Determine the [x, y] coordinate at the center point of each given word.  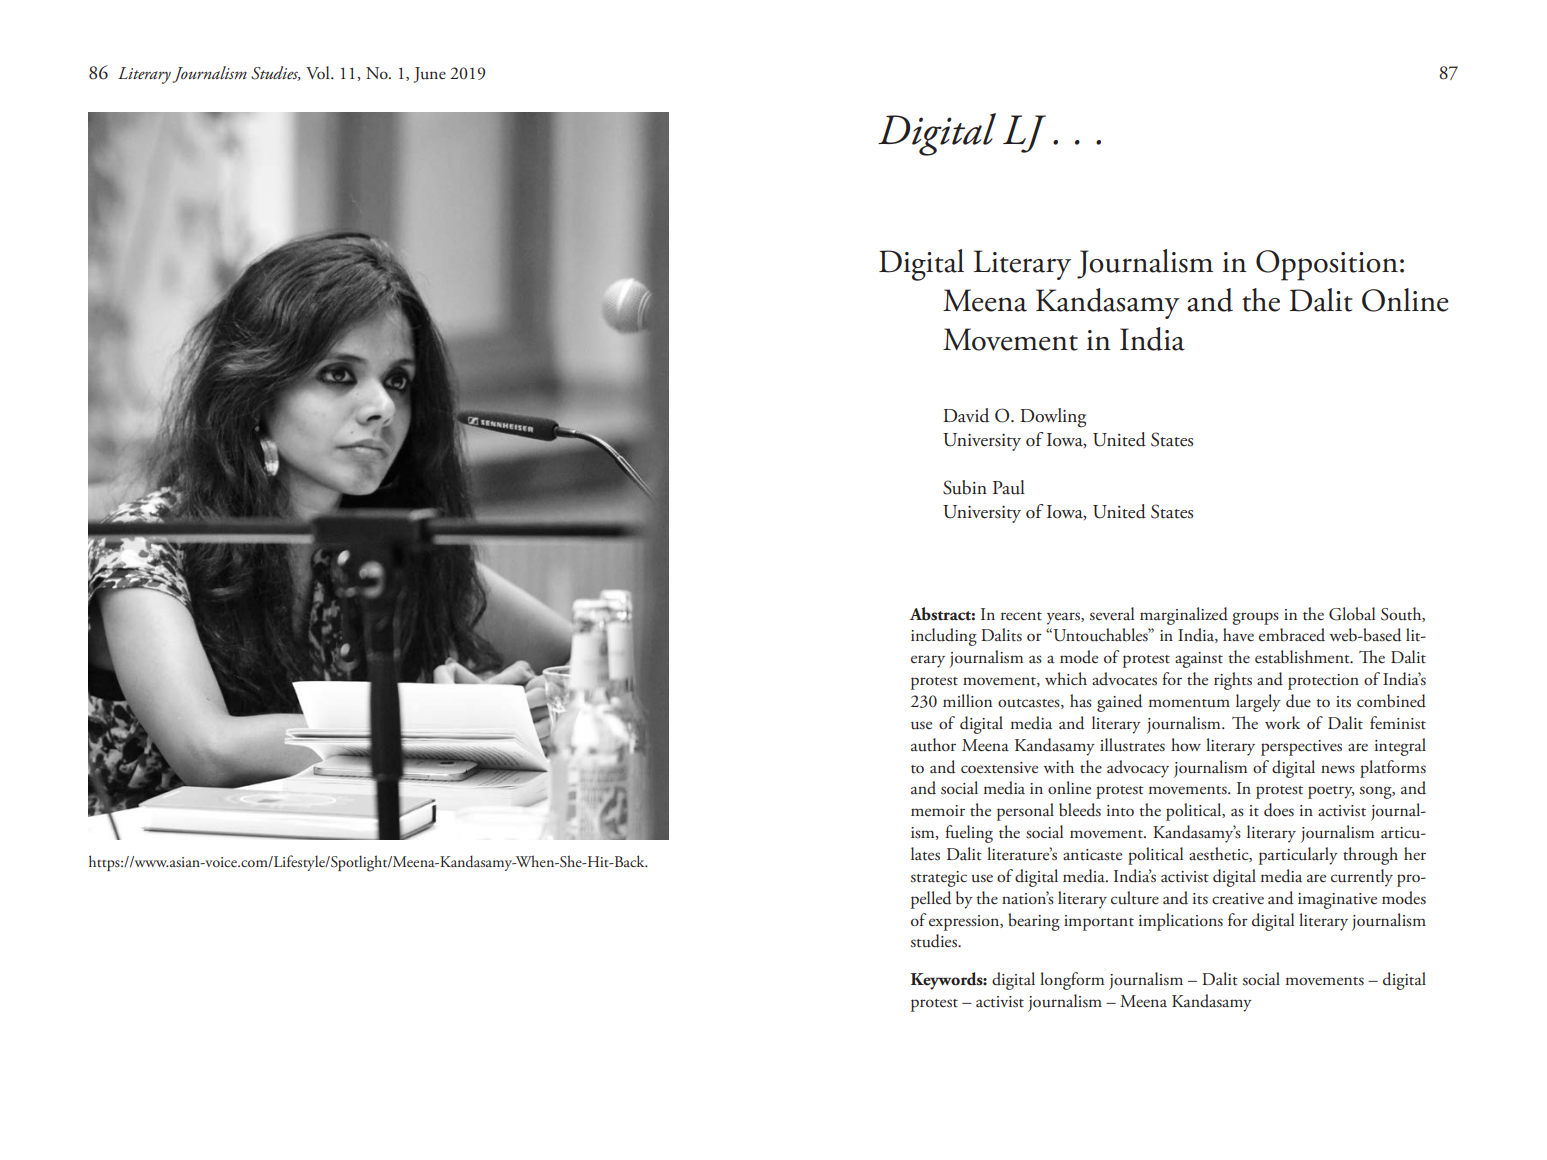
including [944, 637]
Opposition [1327, 265]
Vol [319, 72]
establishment [1303, 657]
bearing [1034, 922]
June [430, 75]
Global [1352, 614]
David [966, 415]
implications [1181, 922]
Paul [1009, 487]
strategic [939, 879]
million [967, 700]
